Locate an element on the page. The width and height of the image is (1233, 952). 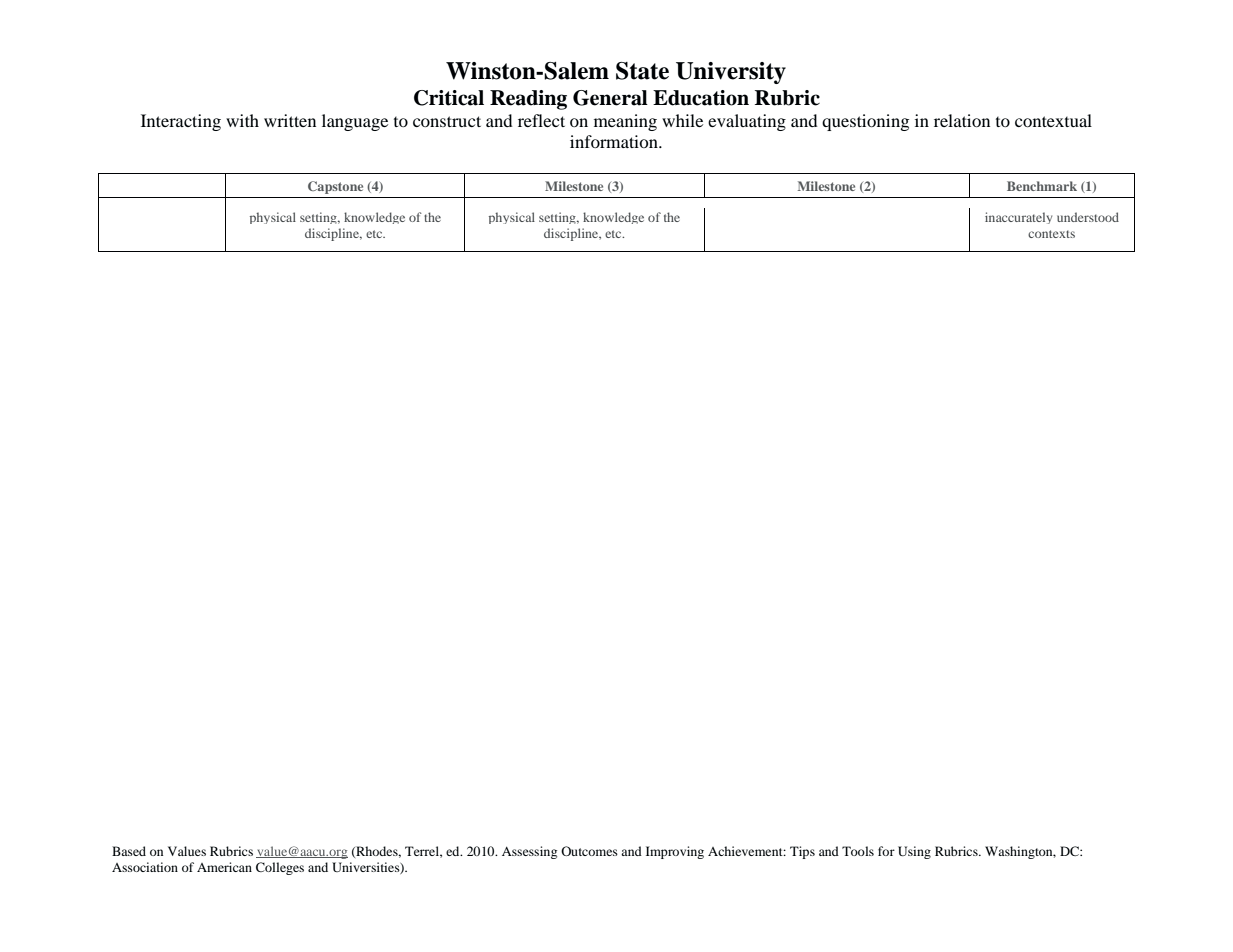
understood is located at coordinates (1088, 217).
